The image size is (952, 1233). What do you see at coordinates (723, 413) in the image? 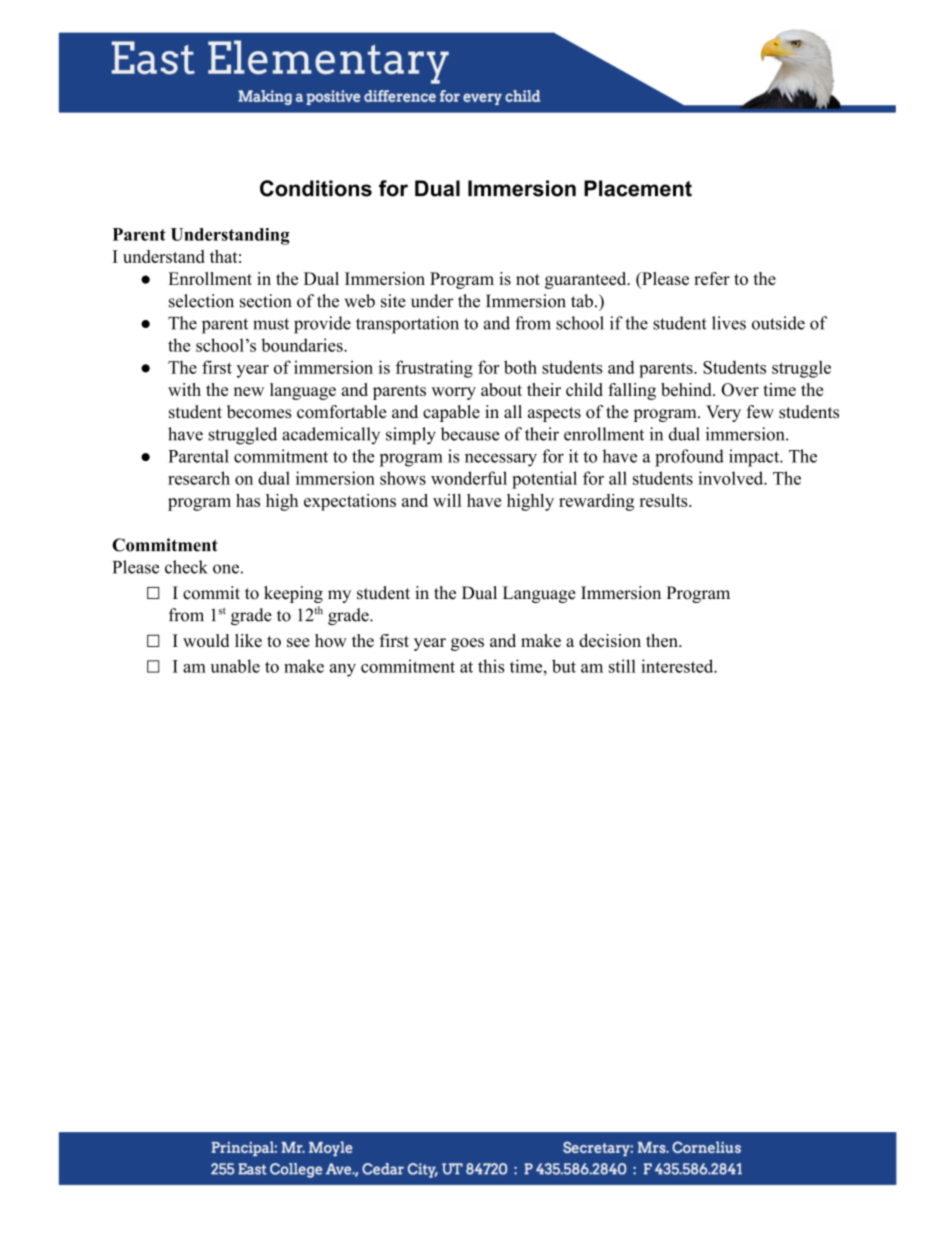
I see `Very` at bounding box center [723, 413].
